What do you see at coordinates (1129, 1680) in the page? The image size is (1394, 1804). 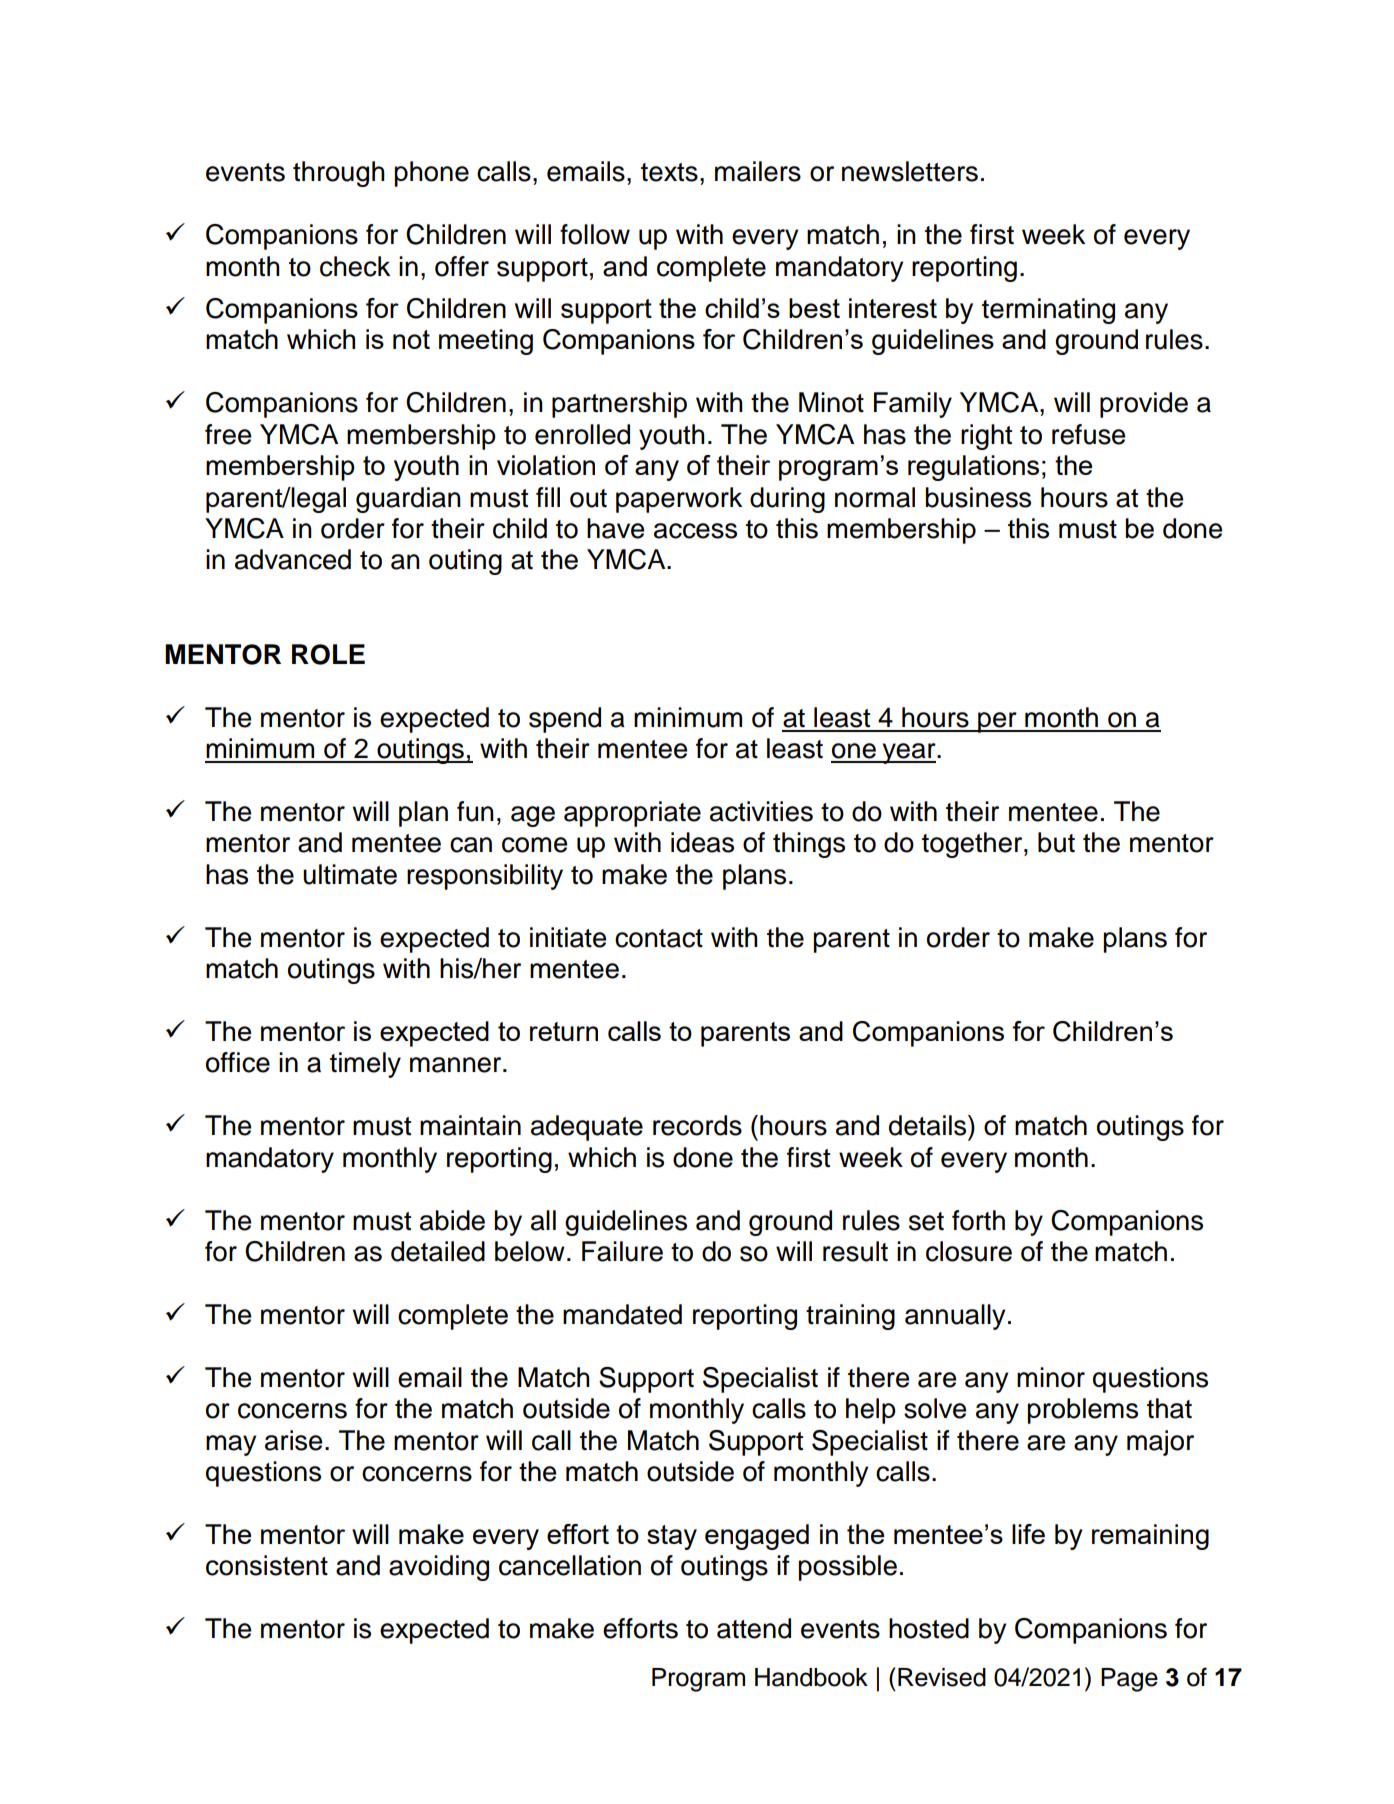 I see `Page` at bounding box center [1129, 1680].
